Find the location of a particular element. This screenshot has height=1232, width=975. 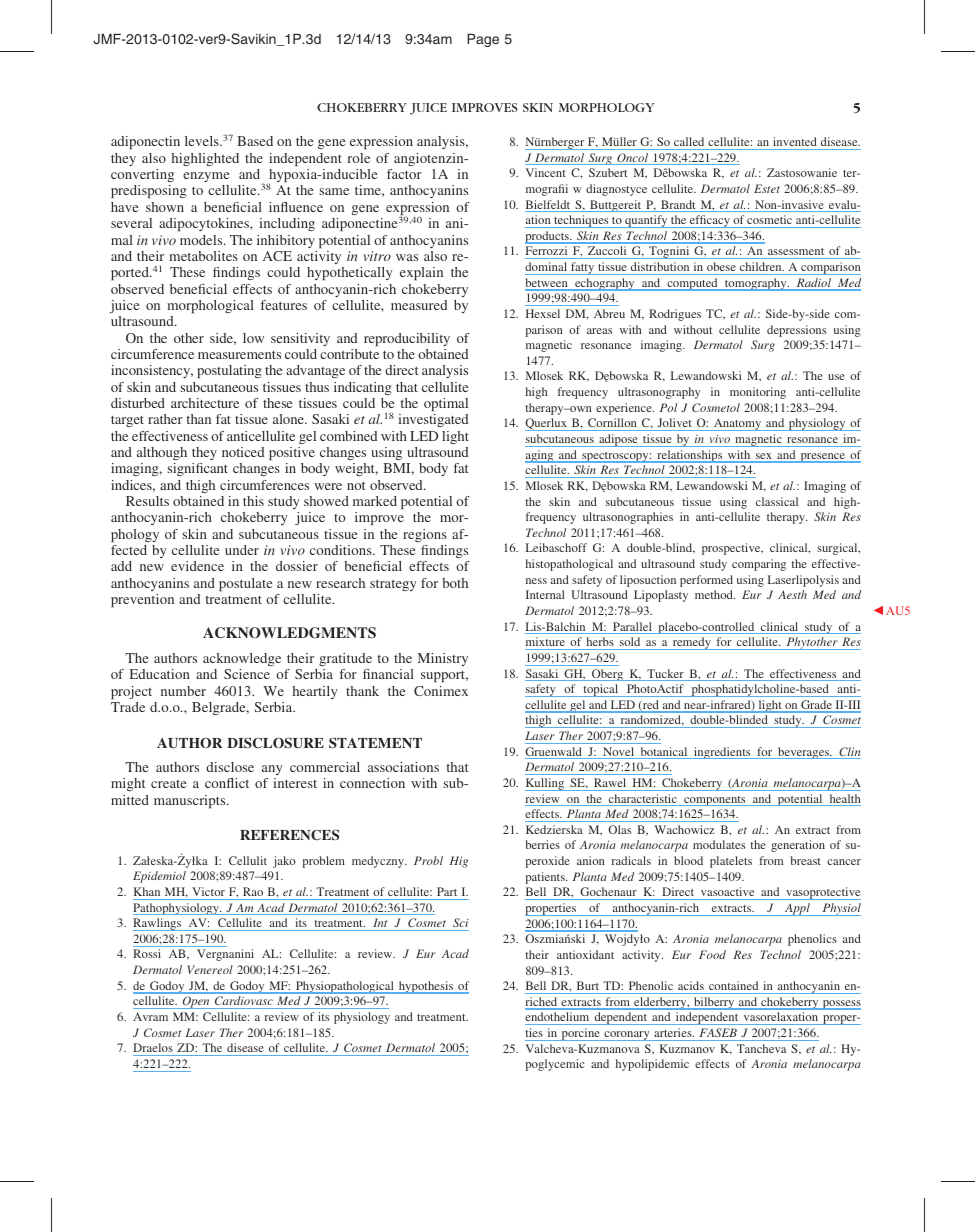

predisposing is located at coordinates (149, 191).
